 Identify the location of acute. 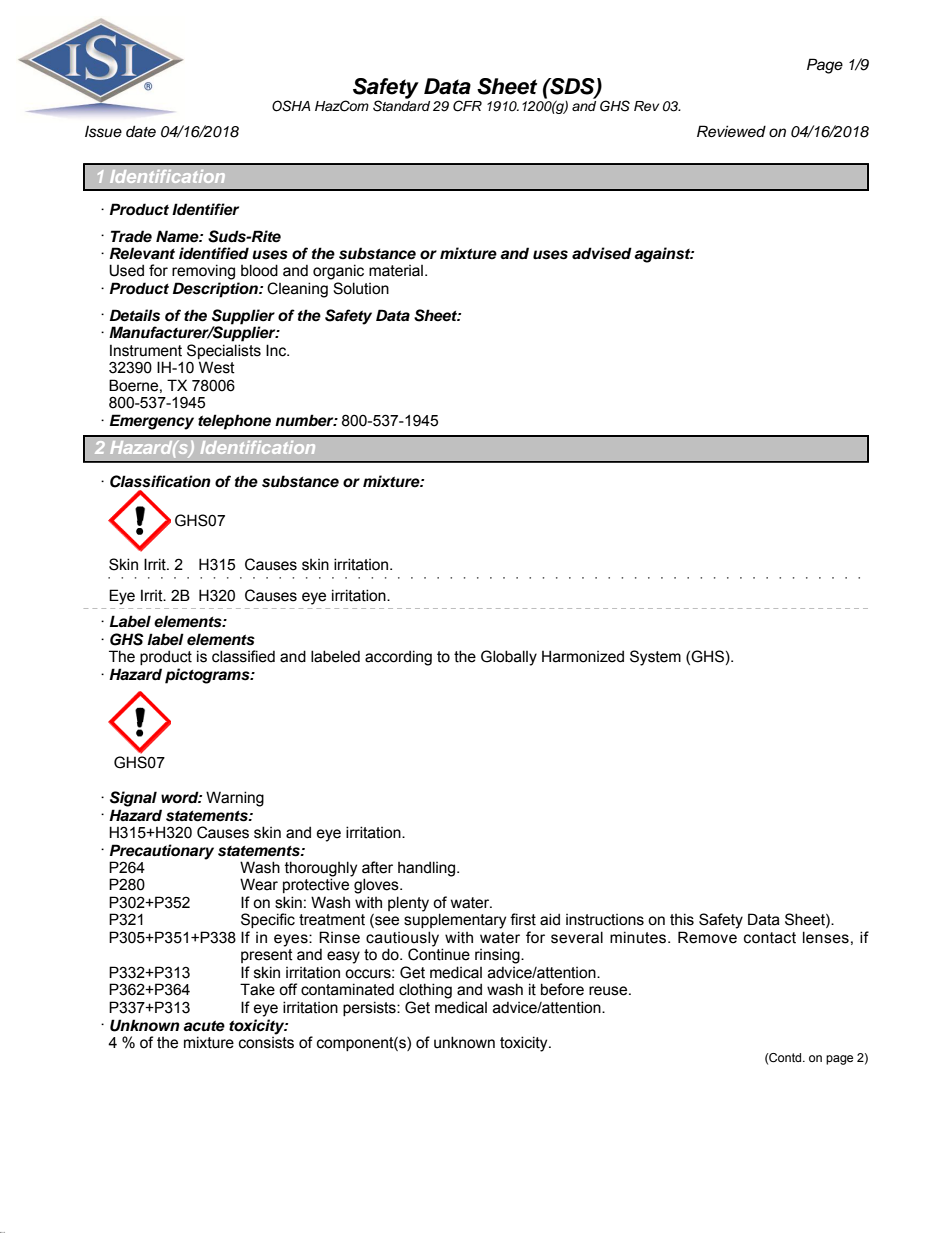
(204, 1026).
